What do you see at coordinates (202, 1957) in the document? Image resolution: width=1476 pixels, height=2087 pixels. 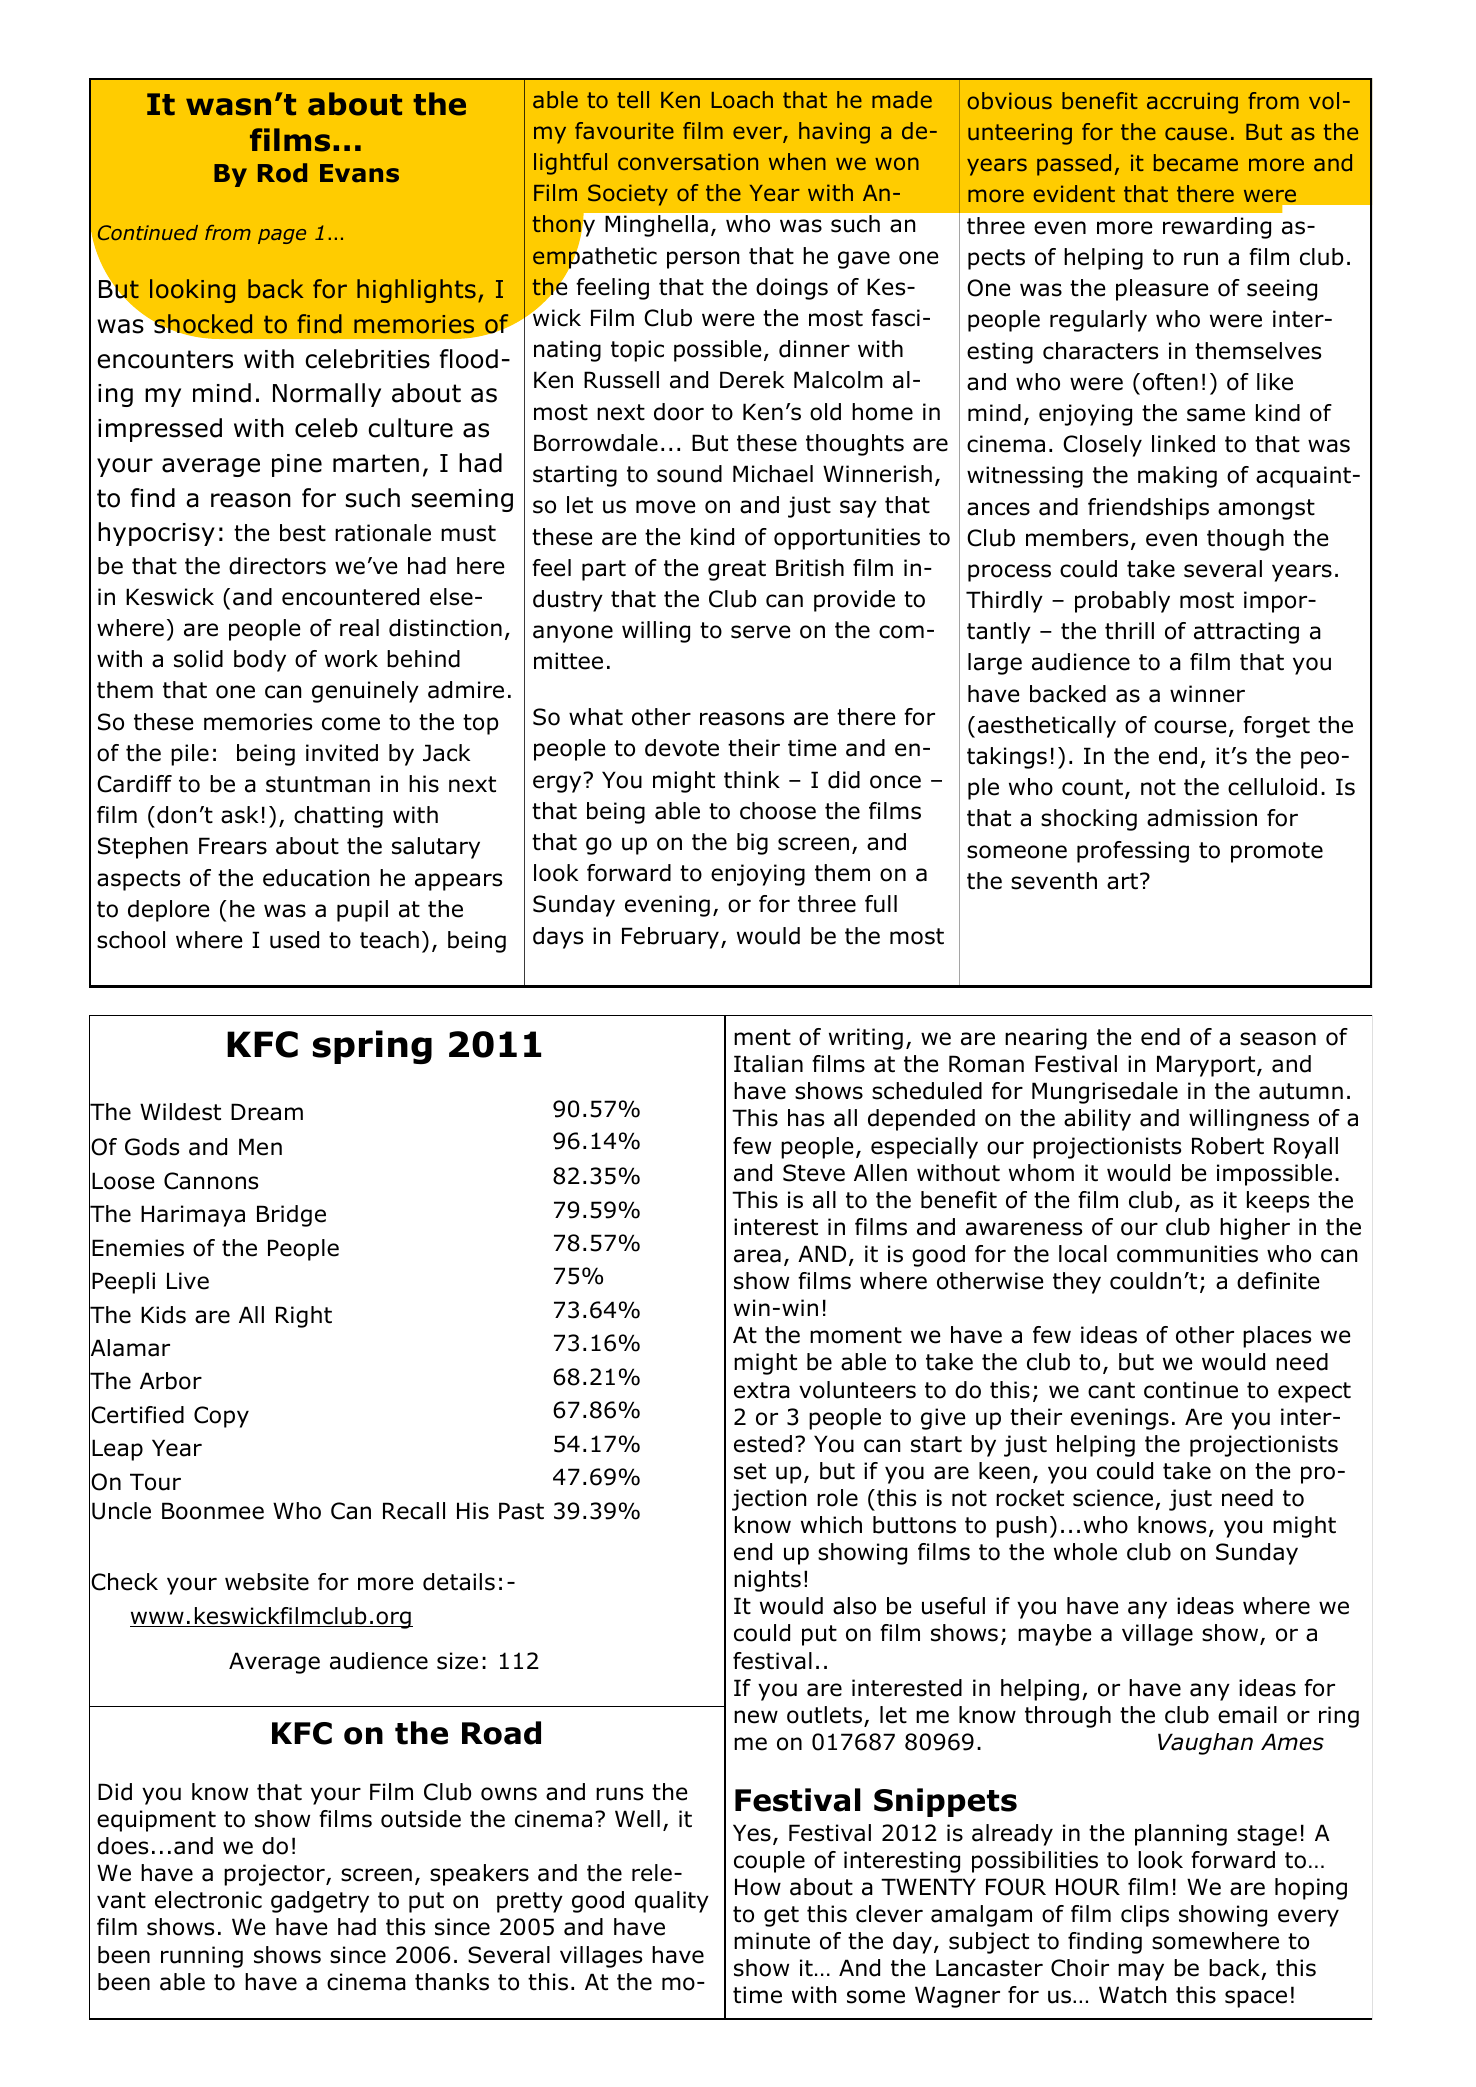 I see `running` at bounding box center [202, 1957].
